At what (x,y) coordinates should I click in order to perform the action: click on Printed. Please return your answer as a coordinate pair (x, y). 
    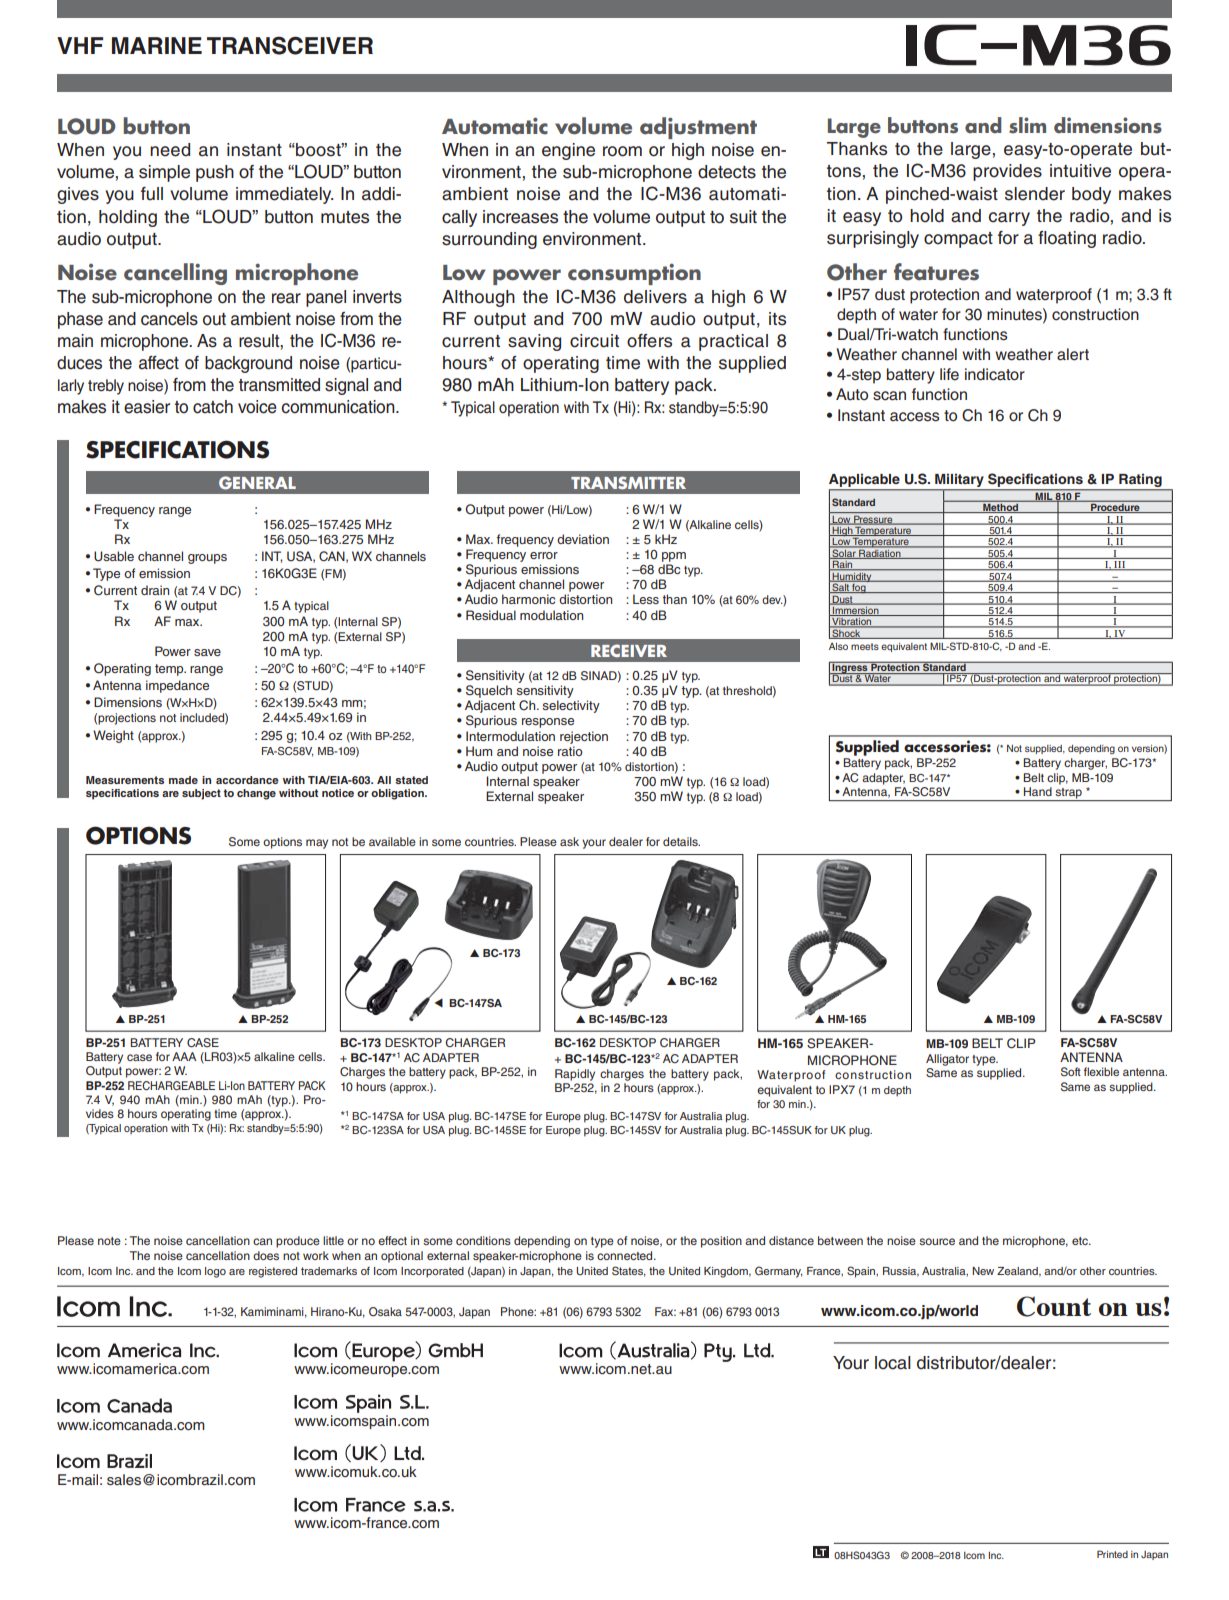
    Looking at the image, I should click on (1112, 1554).
